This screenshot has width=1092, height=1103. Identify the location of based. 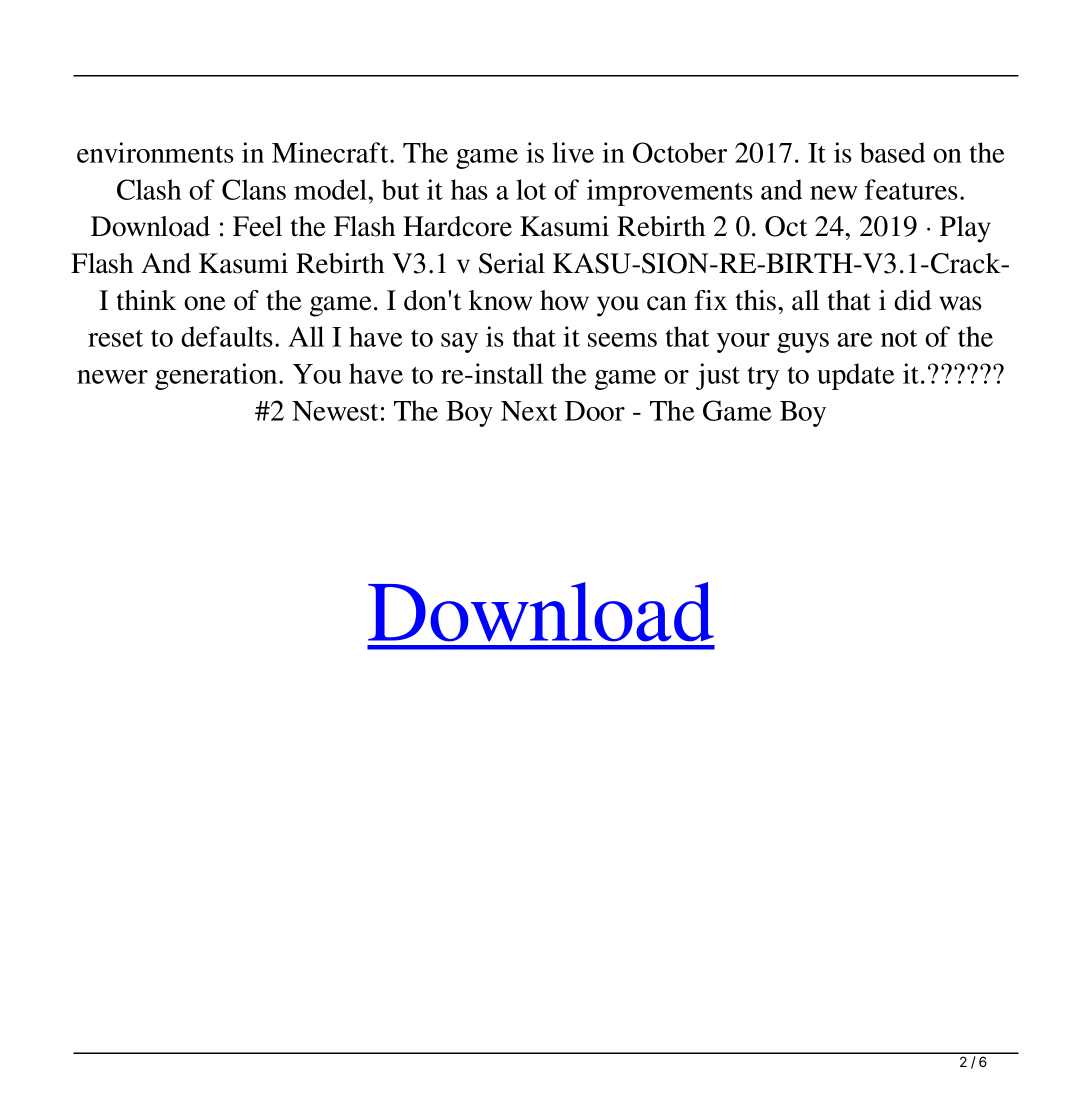
(892, 152).
